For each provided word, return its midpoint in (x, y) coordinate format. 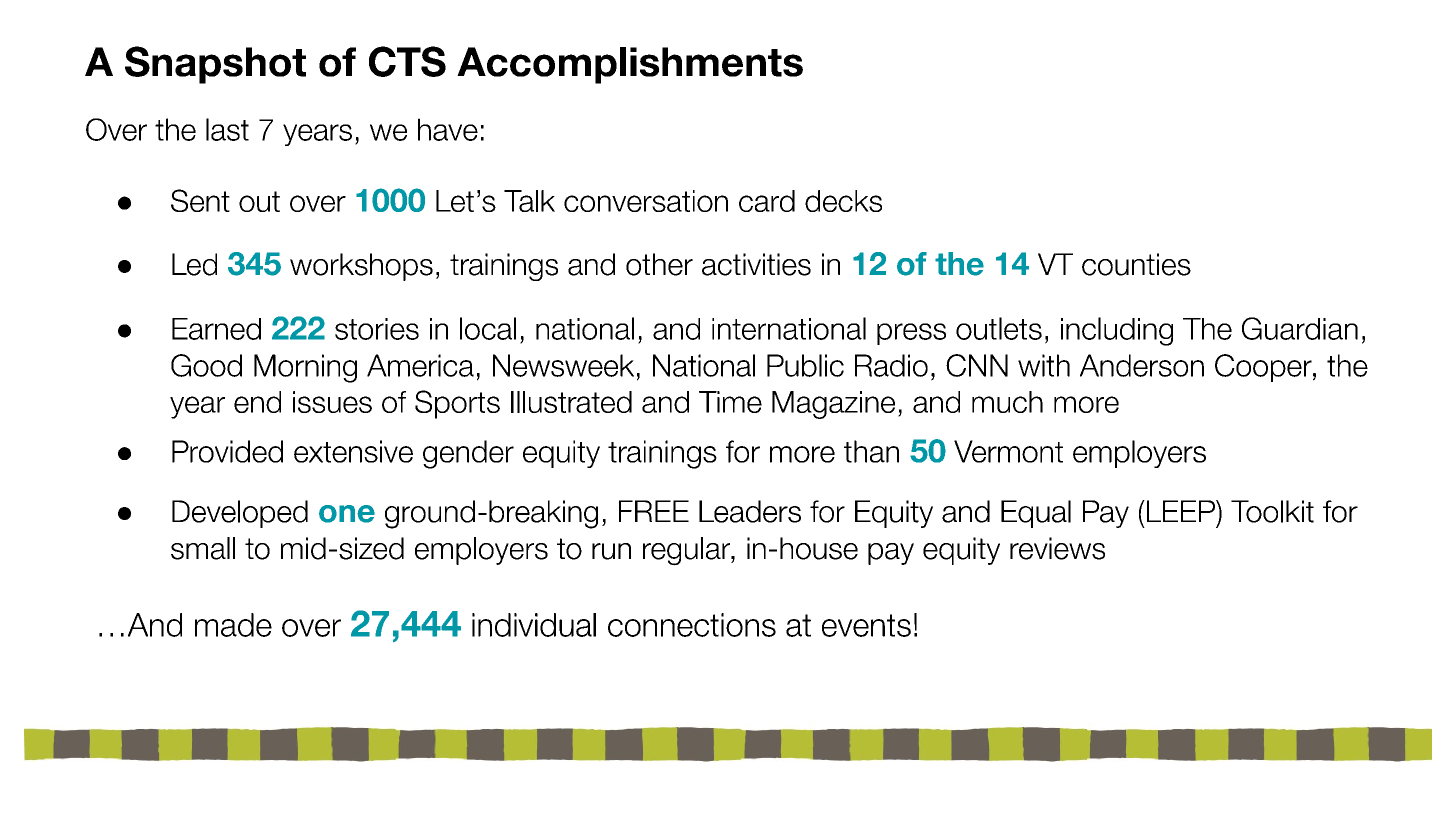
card (767, 201)
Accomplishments (630, 65)
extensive (353, 451)
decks (843, 201)
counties (1136, 264)
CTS (407, 61)
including (1117, 331)
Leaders (750, 511)
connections (692, 625)
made (233, 625)
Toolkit (1272, 511)
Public (805, 365)
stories (377, 329)
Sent (200, 200)
